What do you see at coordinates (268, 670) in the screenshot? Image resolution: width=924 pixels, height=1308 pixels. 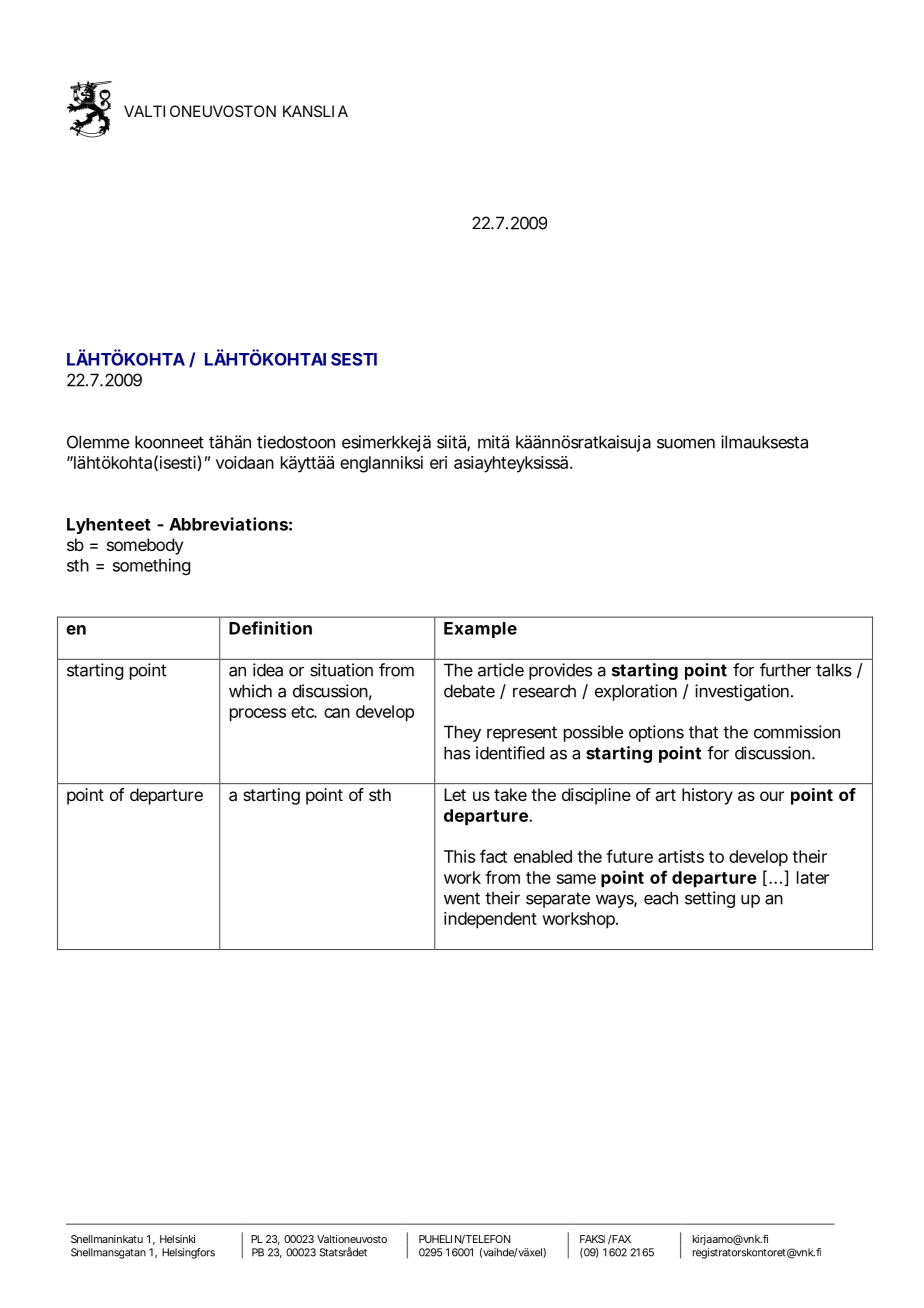 I see `idea` at bounding box center [268, 670].
